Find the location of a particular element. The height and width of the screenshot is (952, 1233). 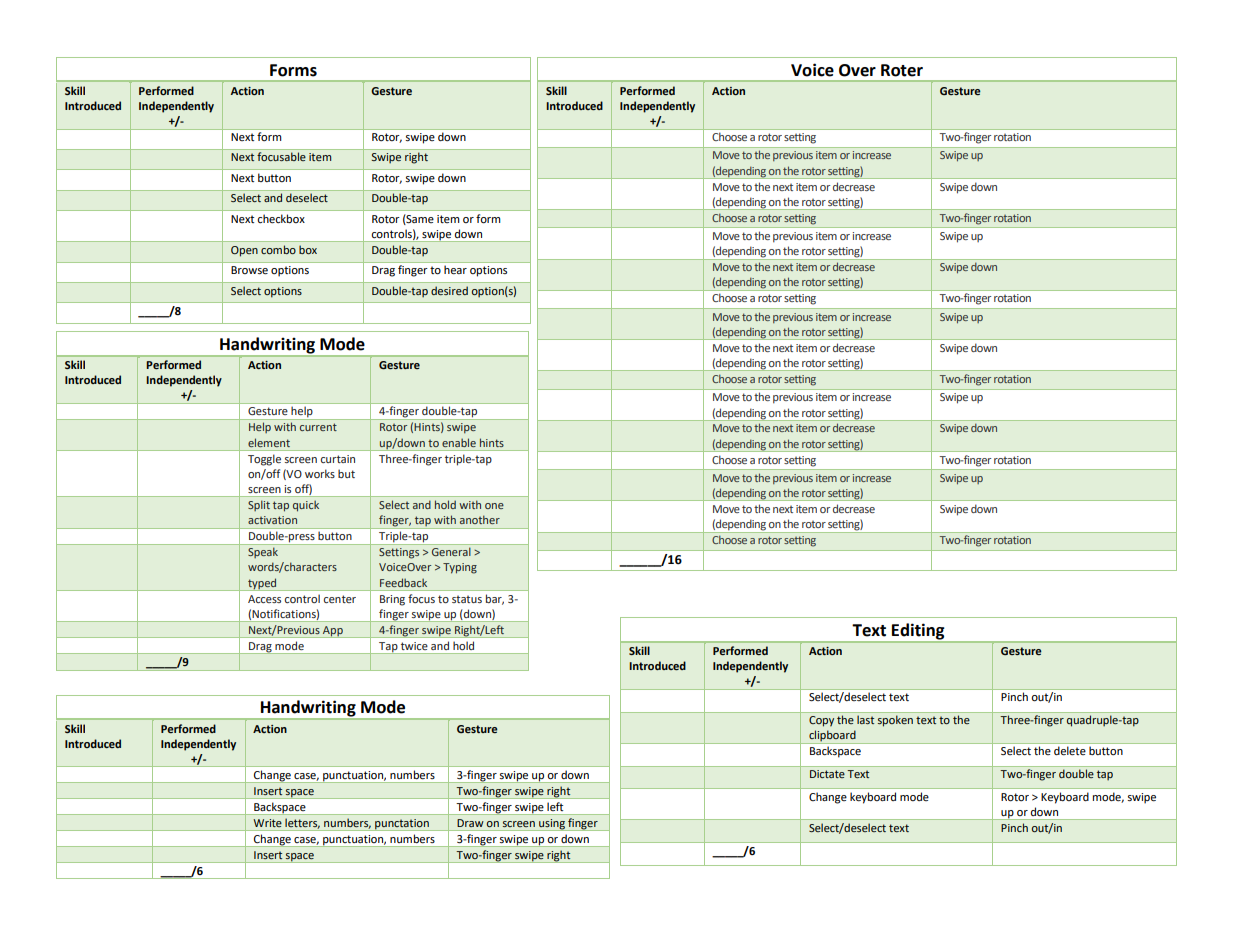

using is located at coordinates (552, 825).
